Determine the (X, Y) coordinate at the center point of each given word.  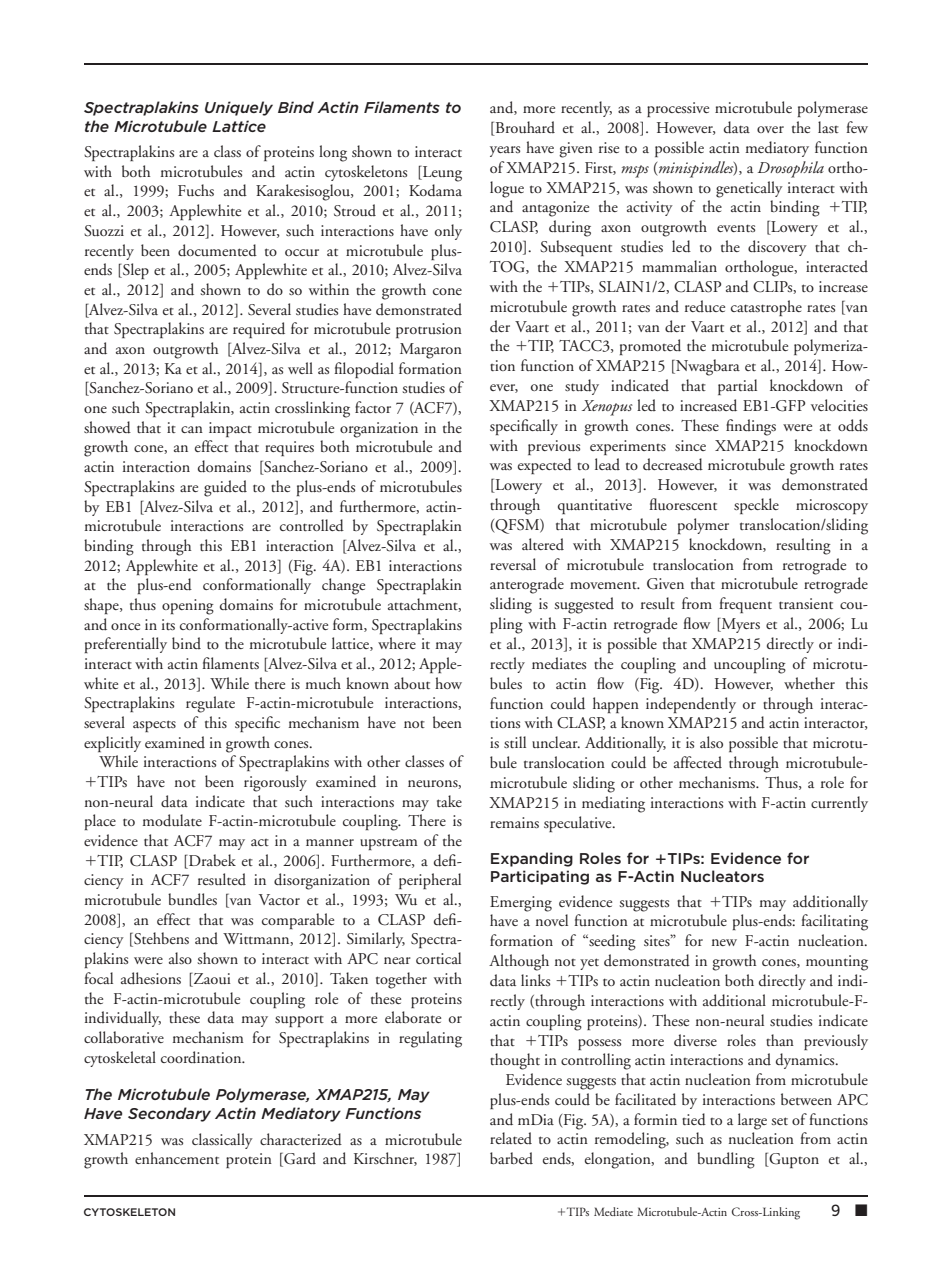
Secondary (169, 1114)
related (511, 1138)
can (192, 429)
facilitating (834, 922)
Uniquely (239, 108)
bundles (192, 899)
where (397, 643)
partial (737, 387)
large (752, 1121)
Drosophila (791, 169)
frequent (745, 605)
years (505, 151)
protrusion (429, 330)
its (168, 624)
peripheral (430, 881)
